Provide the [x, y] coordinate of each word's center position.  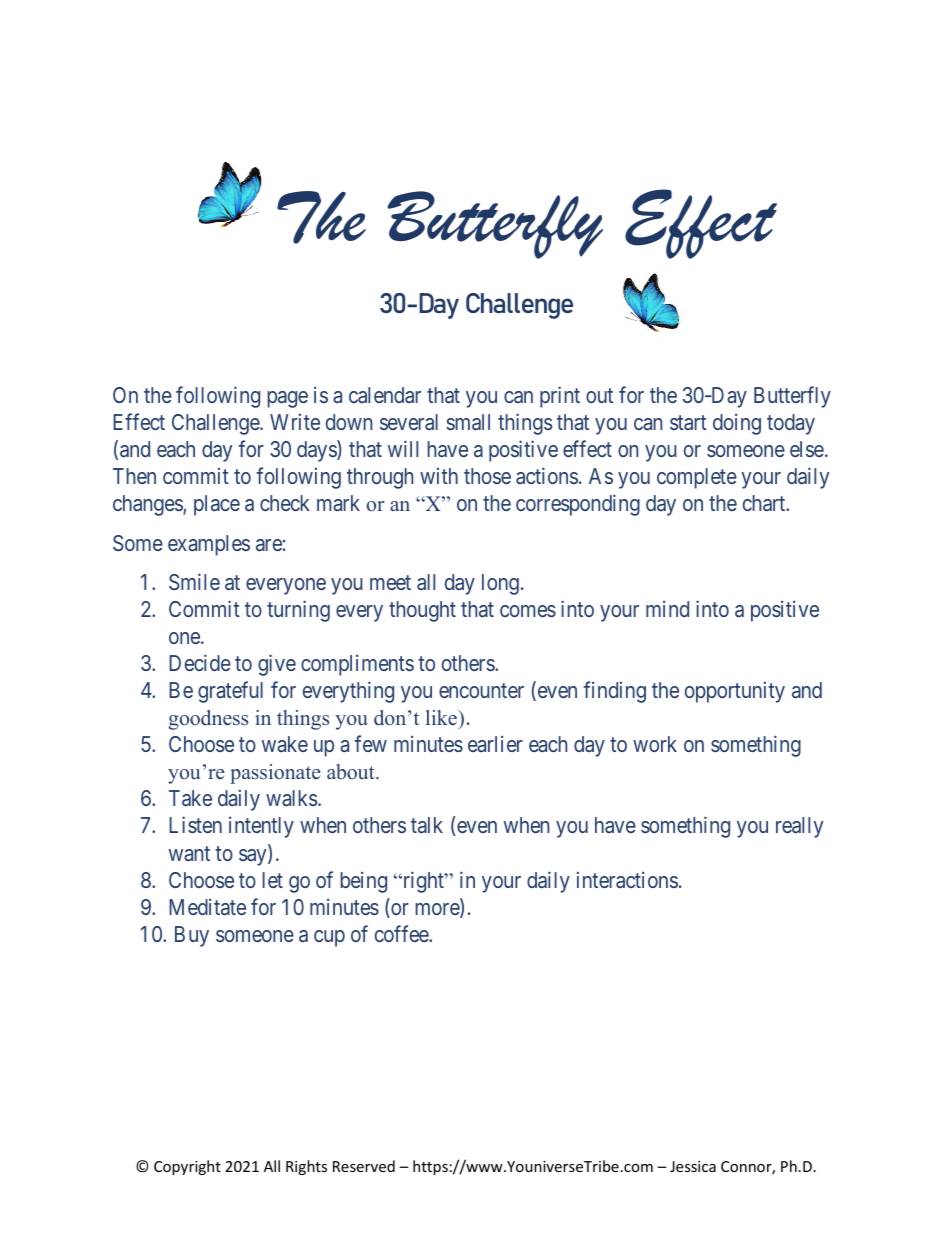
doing [737, 424]
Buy [192, 936]
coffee [402, 933]
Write [295, 421]
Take [190, 798]
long [500, 584]
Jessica [693, 1166]
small [468, 422]
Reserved [364, 1166]
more [438, 910]
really [799, 827]
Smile [194, 581]
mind [667, 609]
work [655, 744]
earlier [495, 744]
